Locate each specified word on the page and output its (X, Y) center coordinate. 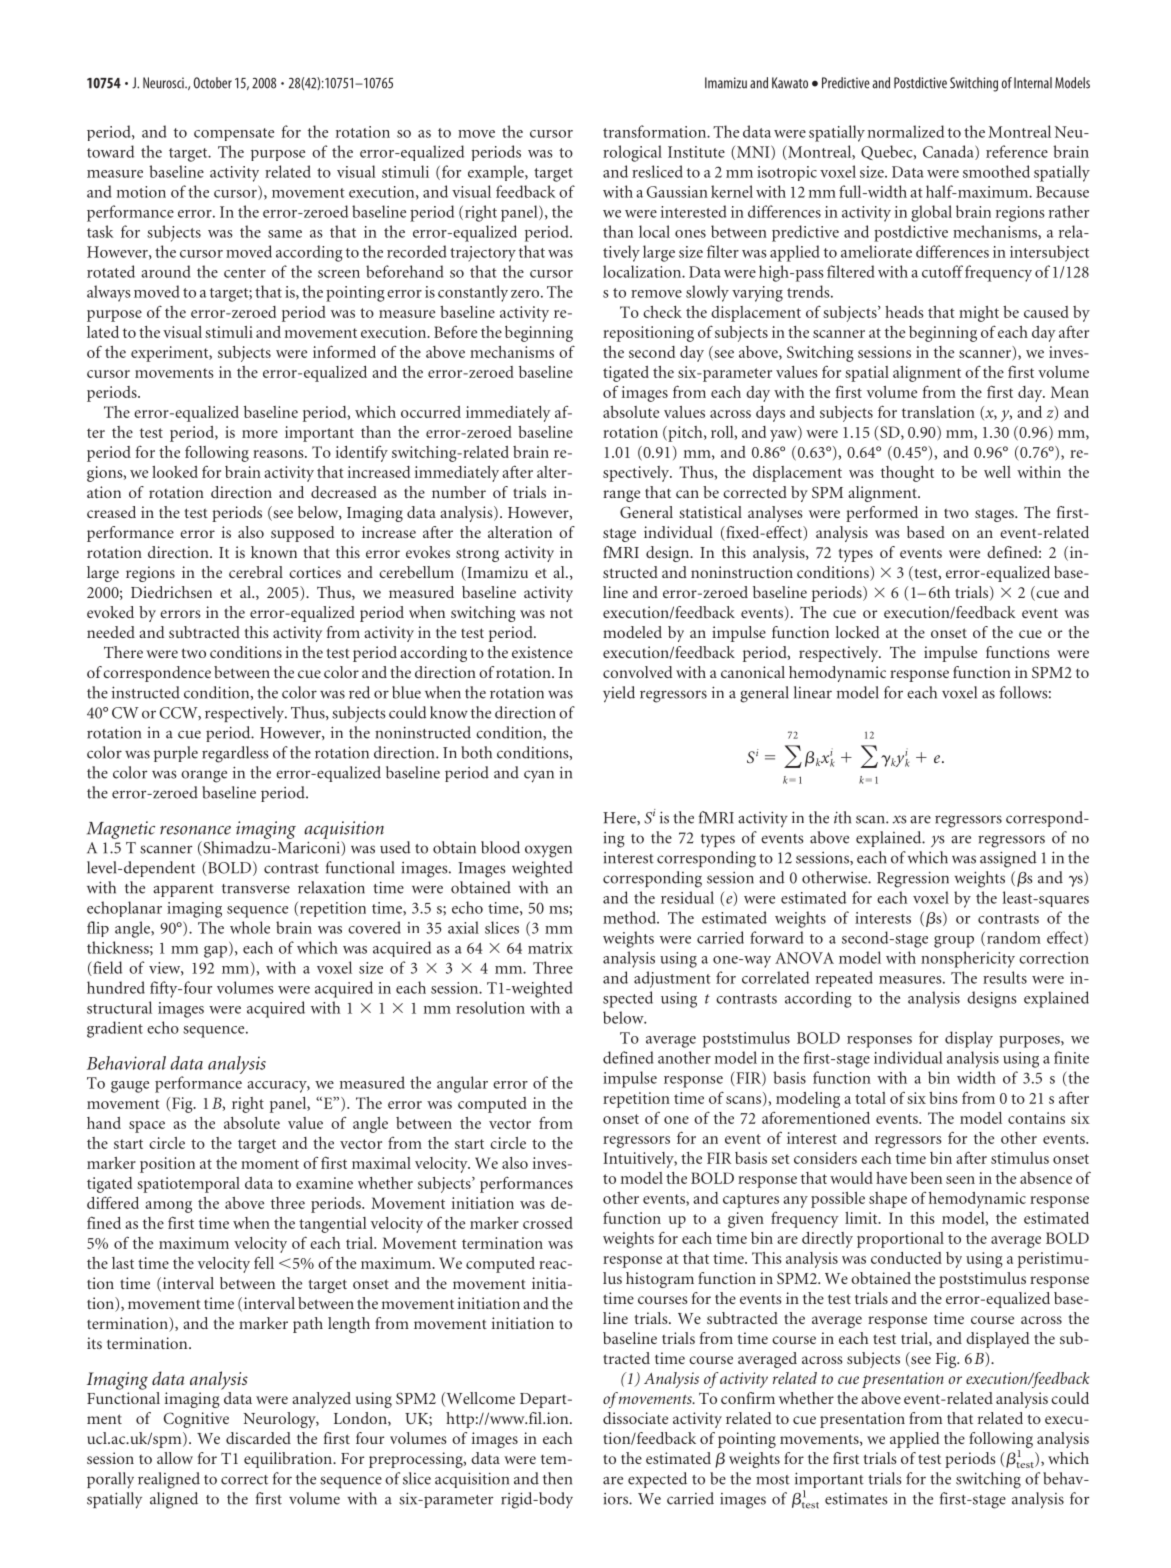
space (147, 1127)
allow (175, 1458)
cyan (539, 776)
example (497, 173)
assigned (1008, 859)
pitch (685, 434)
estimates (856, 1498)
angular (462, 1084)
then (557, 1478)
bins (943, 1098)
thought (907, 474)
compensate (234, 134)
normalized (906, 131)
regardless (235, 754)
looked (175, 472)
